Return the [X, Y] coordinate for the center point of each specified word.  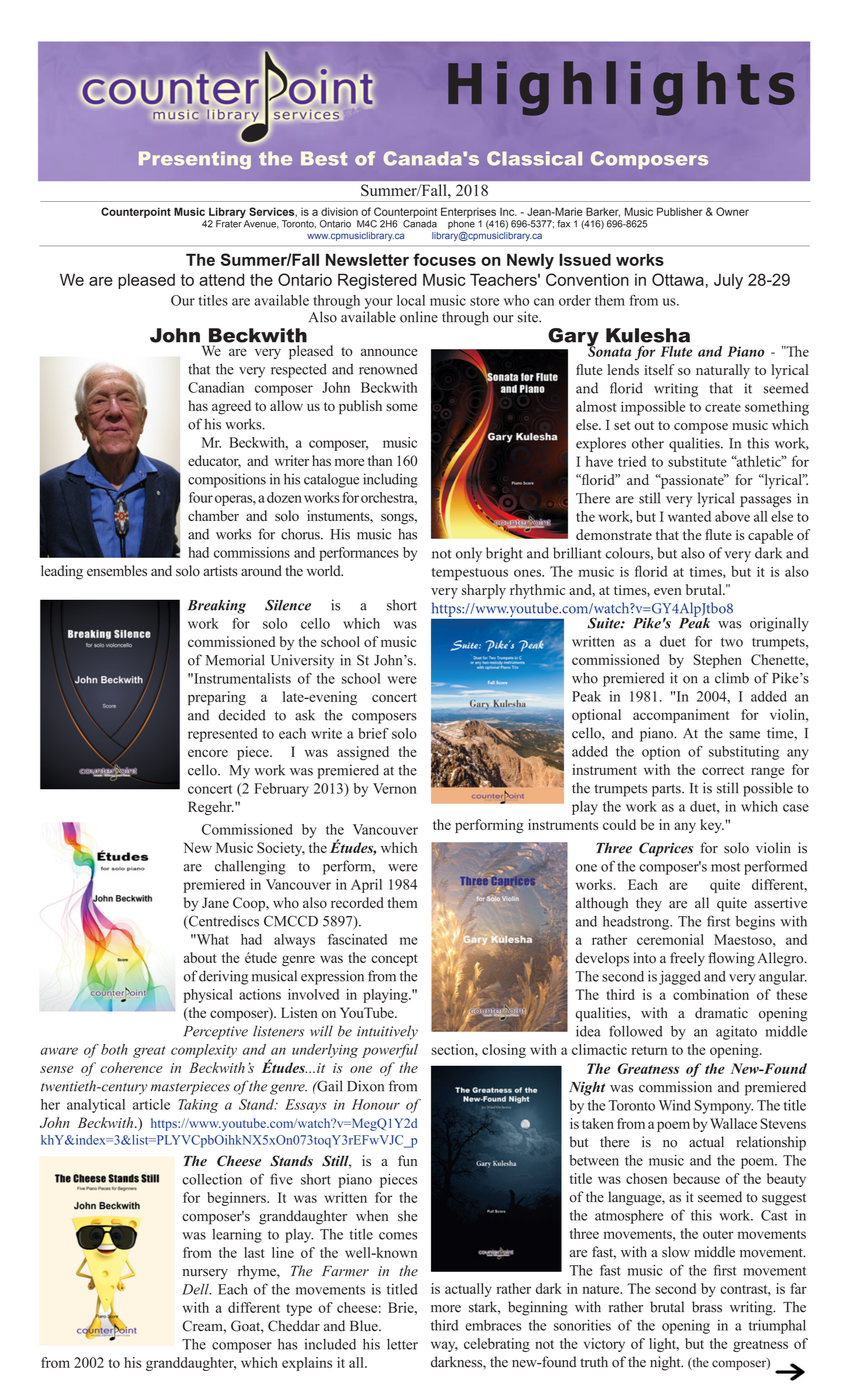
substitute [697, 461]
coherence [131, 1067]
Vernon [395, 788]
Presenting [195, 160]
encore [208, 753]
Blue [365, 1326]
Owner [732, 211]
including [390, 480]
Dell [196, 1289]
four [201, 497]
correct [723, 770]
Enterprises [468, 212]
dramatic [721, 1013]
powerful [390, 1051]
